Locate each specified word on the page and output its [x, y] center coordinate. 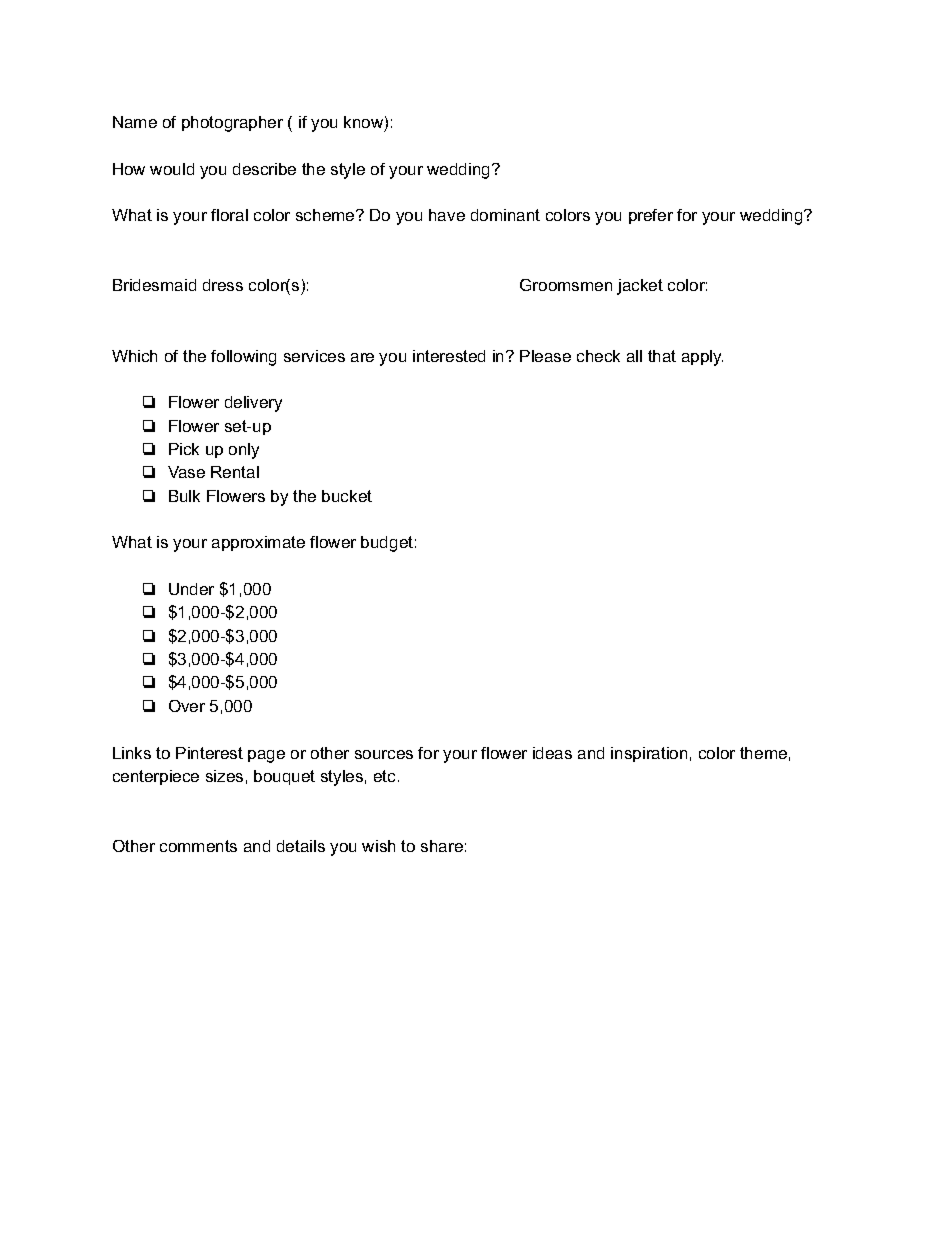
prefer [651, 216]
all [634, 356]
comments [198, 846]
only [244, 451]
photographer [232, 124]
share [442, 846]
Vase [186, 472]
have [447, 215]
